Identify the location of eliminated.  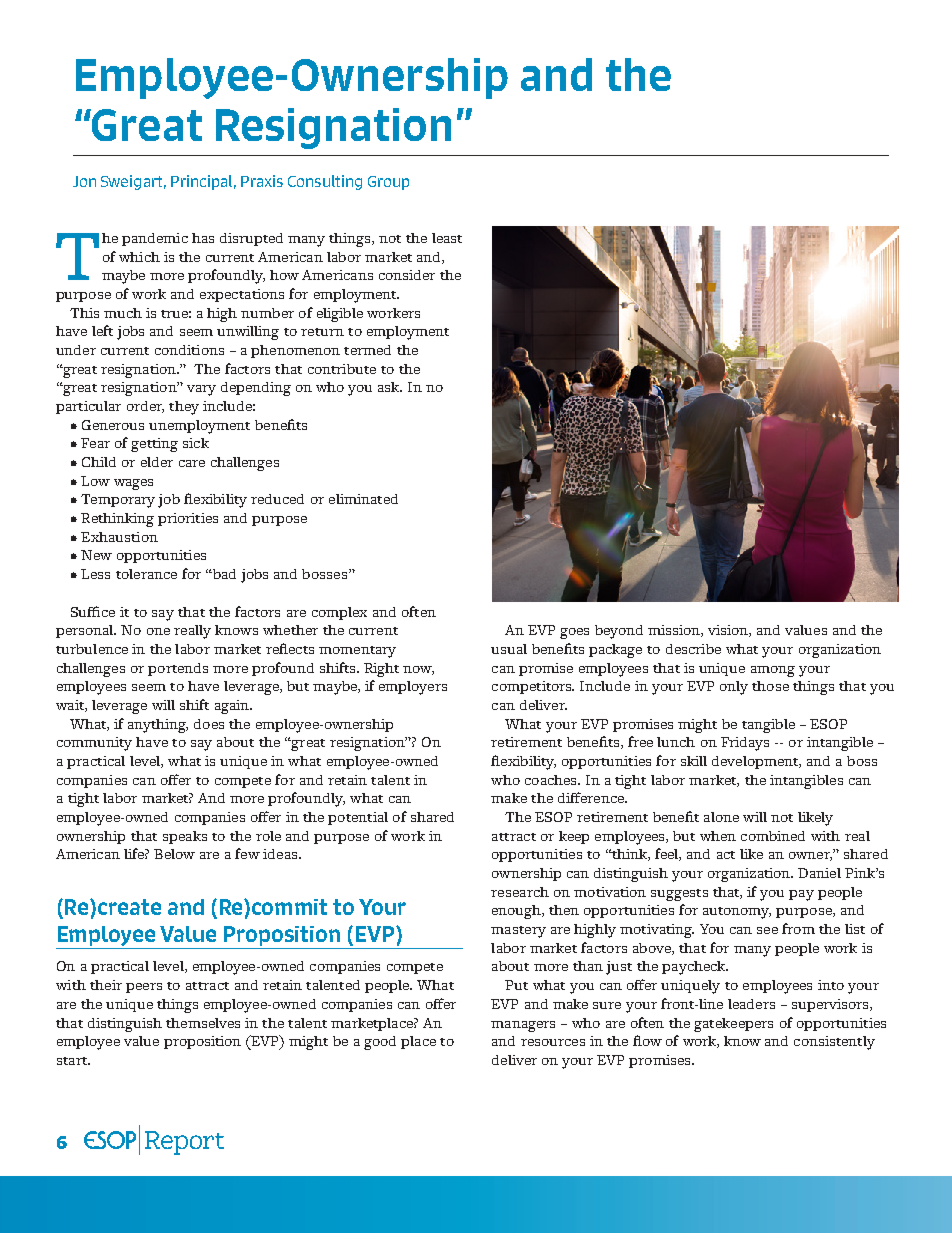
(363, 499).
